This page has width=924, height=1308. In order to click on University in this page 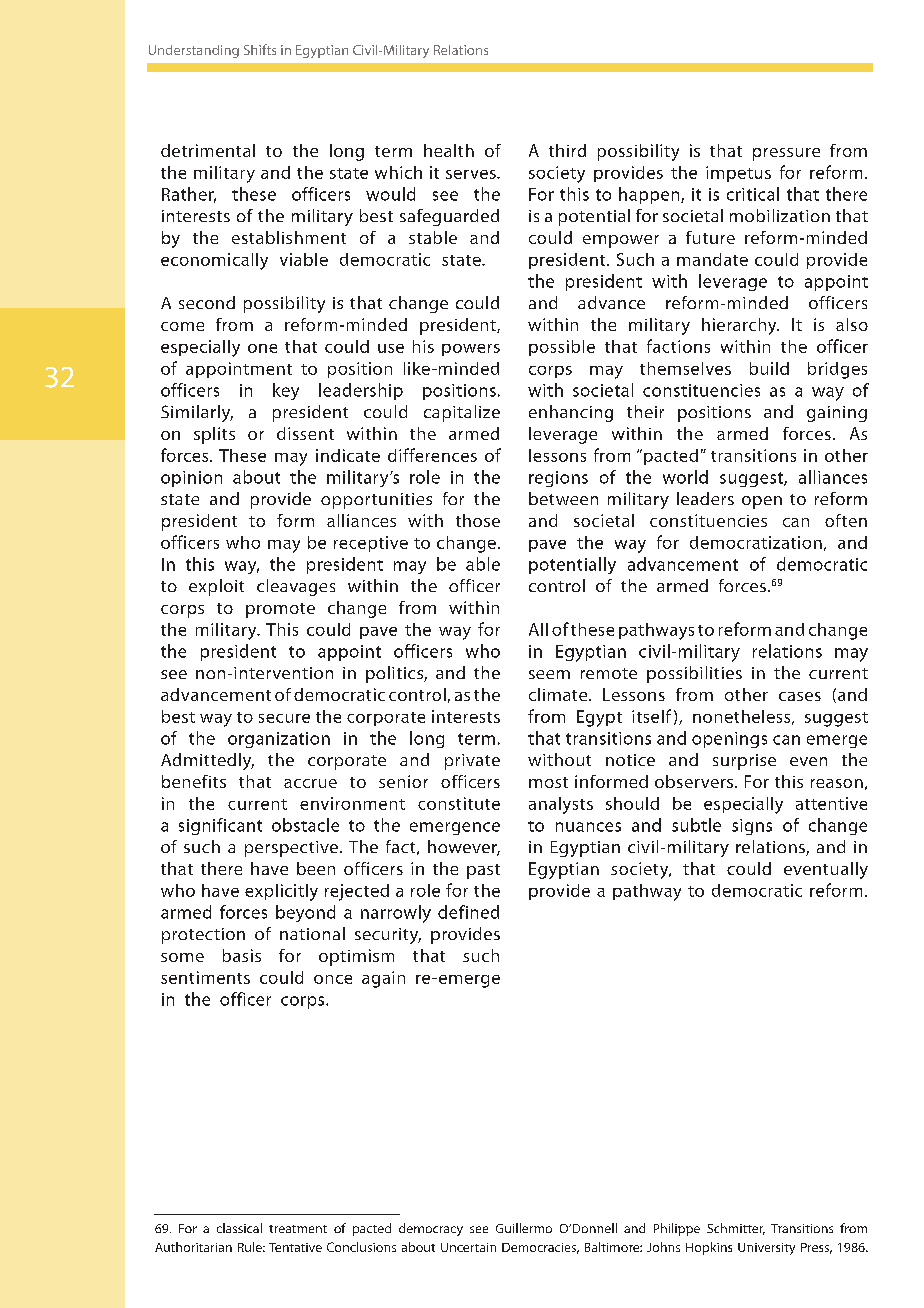, I will do `click(766, 1249)`.
